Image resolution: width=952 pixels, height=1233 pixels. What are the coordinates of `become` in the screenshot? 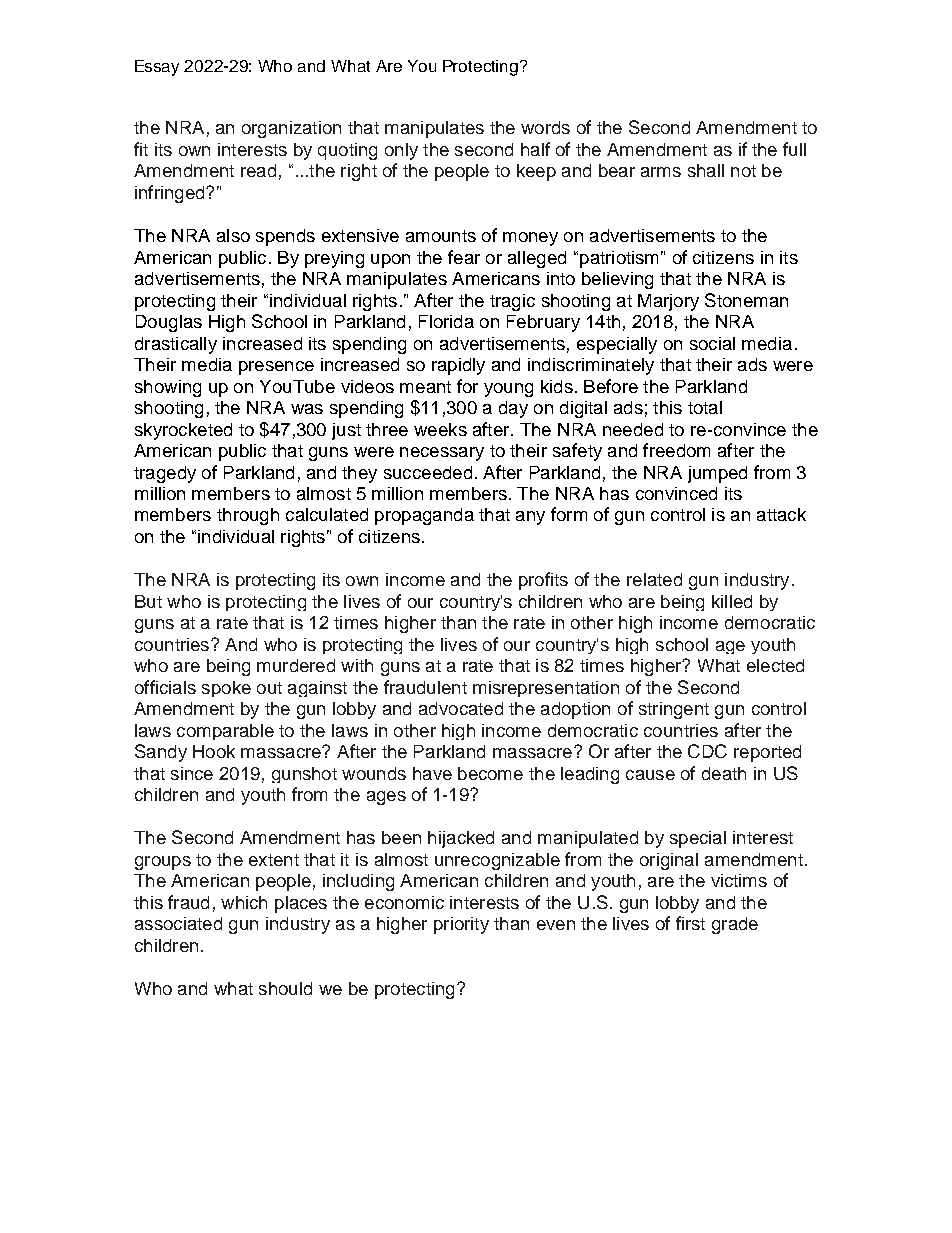 It's located at (490, 773).
